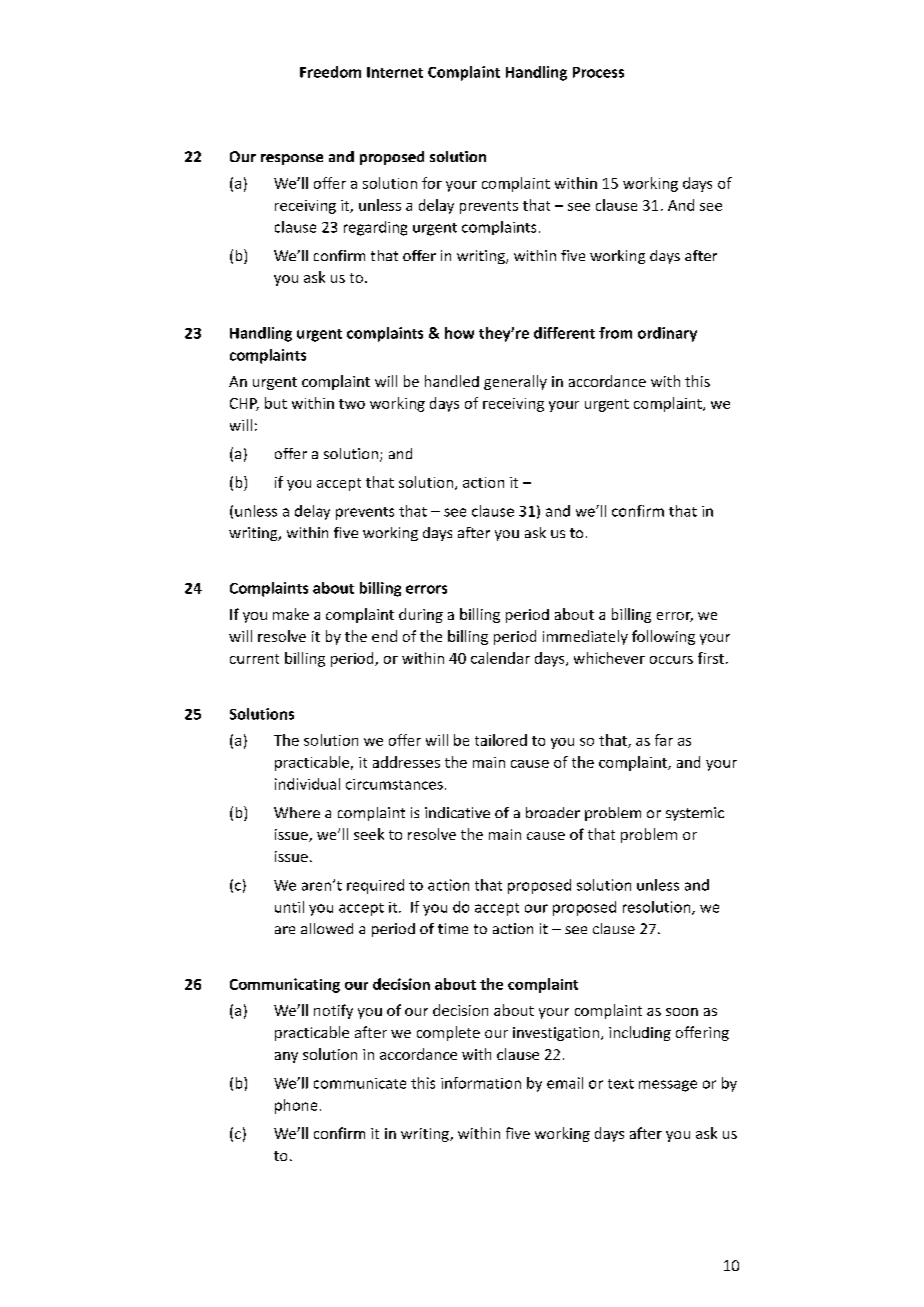 This screenshot has height=1307, width=924. Describe the element at coordinates (663, 637) in the screenshot. I see `following` at that location.
